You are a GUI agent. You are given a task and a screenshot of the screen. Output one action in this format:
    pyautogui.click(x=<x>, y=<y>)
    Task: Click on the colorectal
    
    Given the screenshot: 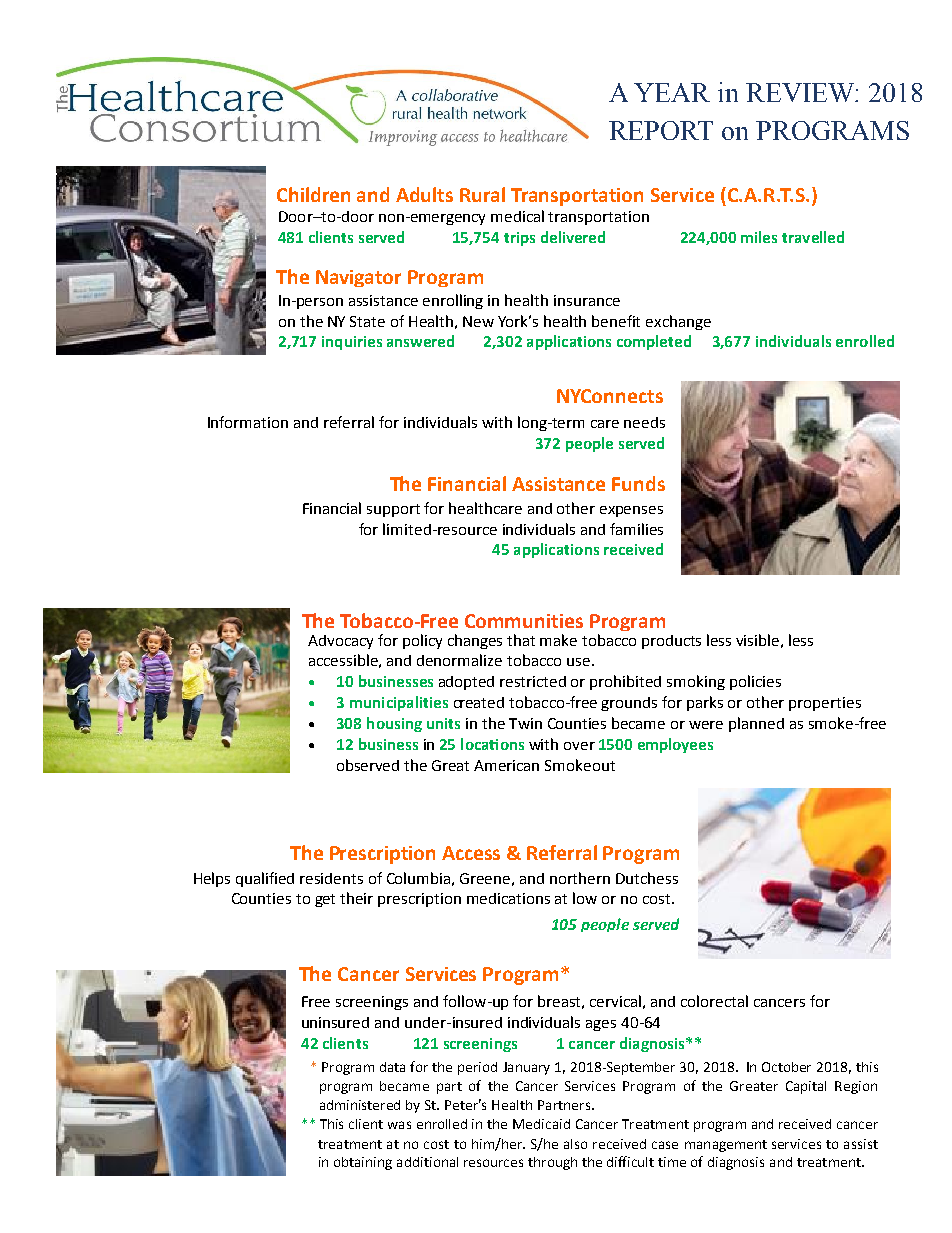 What is the action you would take?
    pyautogui.click(x=714, y=1001)
